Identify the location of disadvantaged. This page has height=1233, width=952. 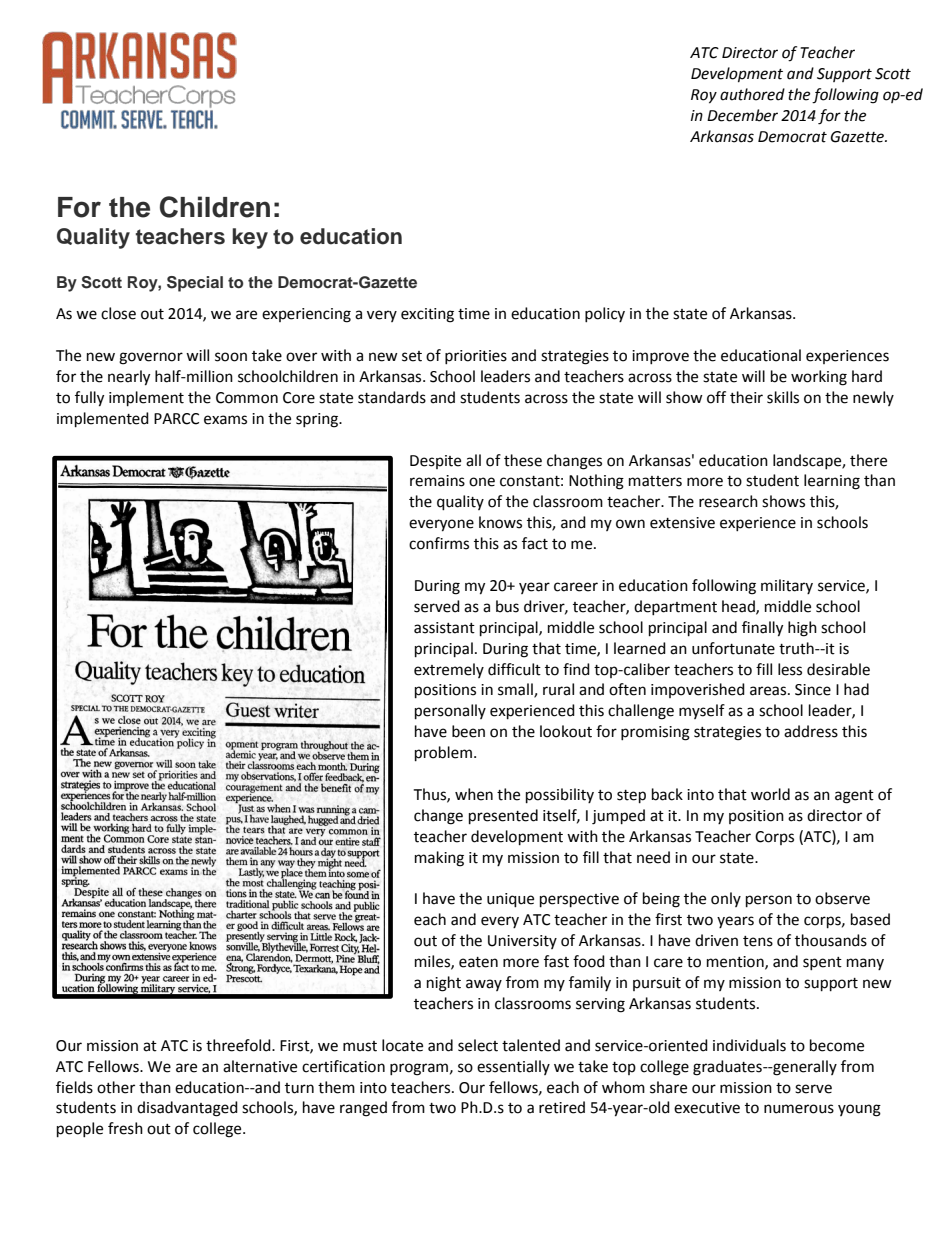
(187, 1109).
